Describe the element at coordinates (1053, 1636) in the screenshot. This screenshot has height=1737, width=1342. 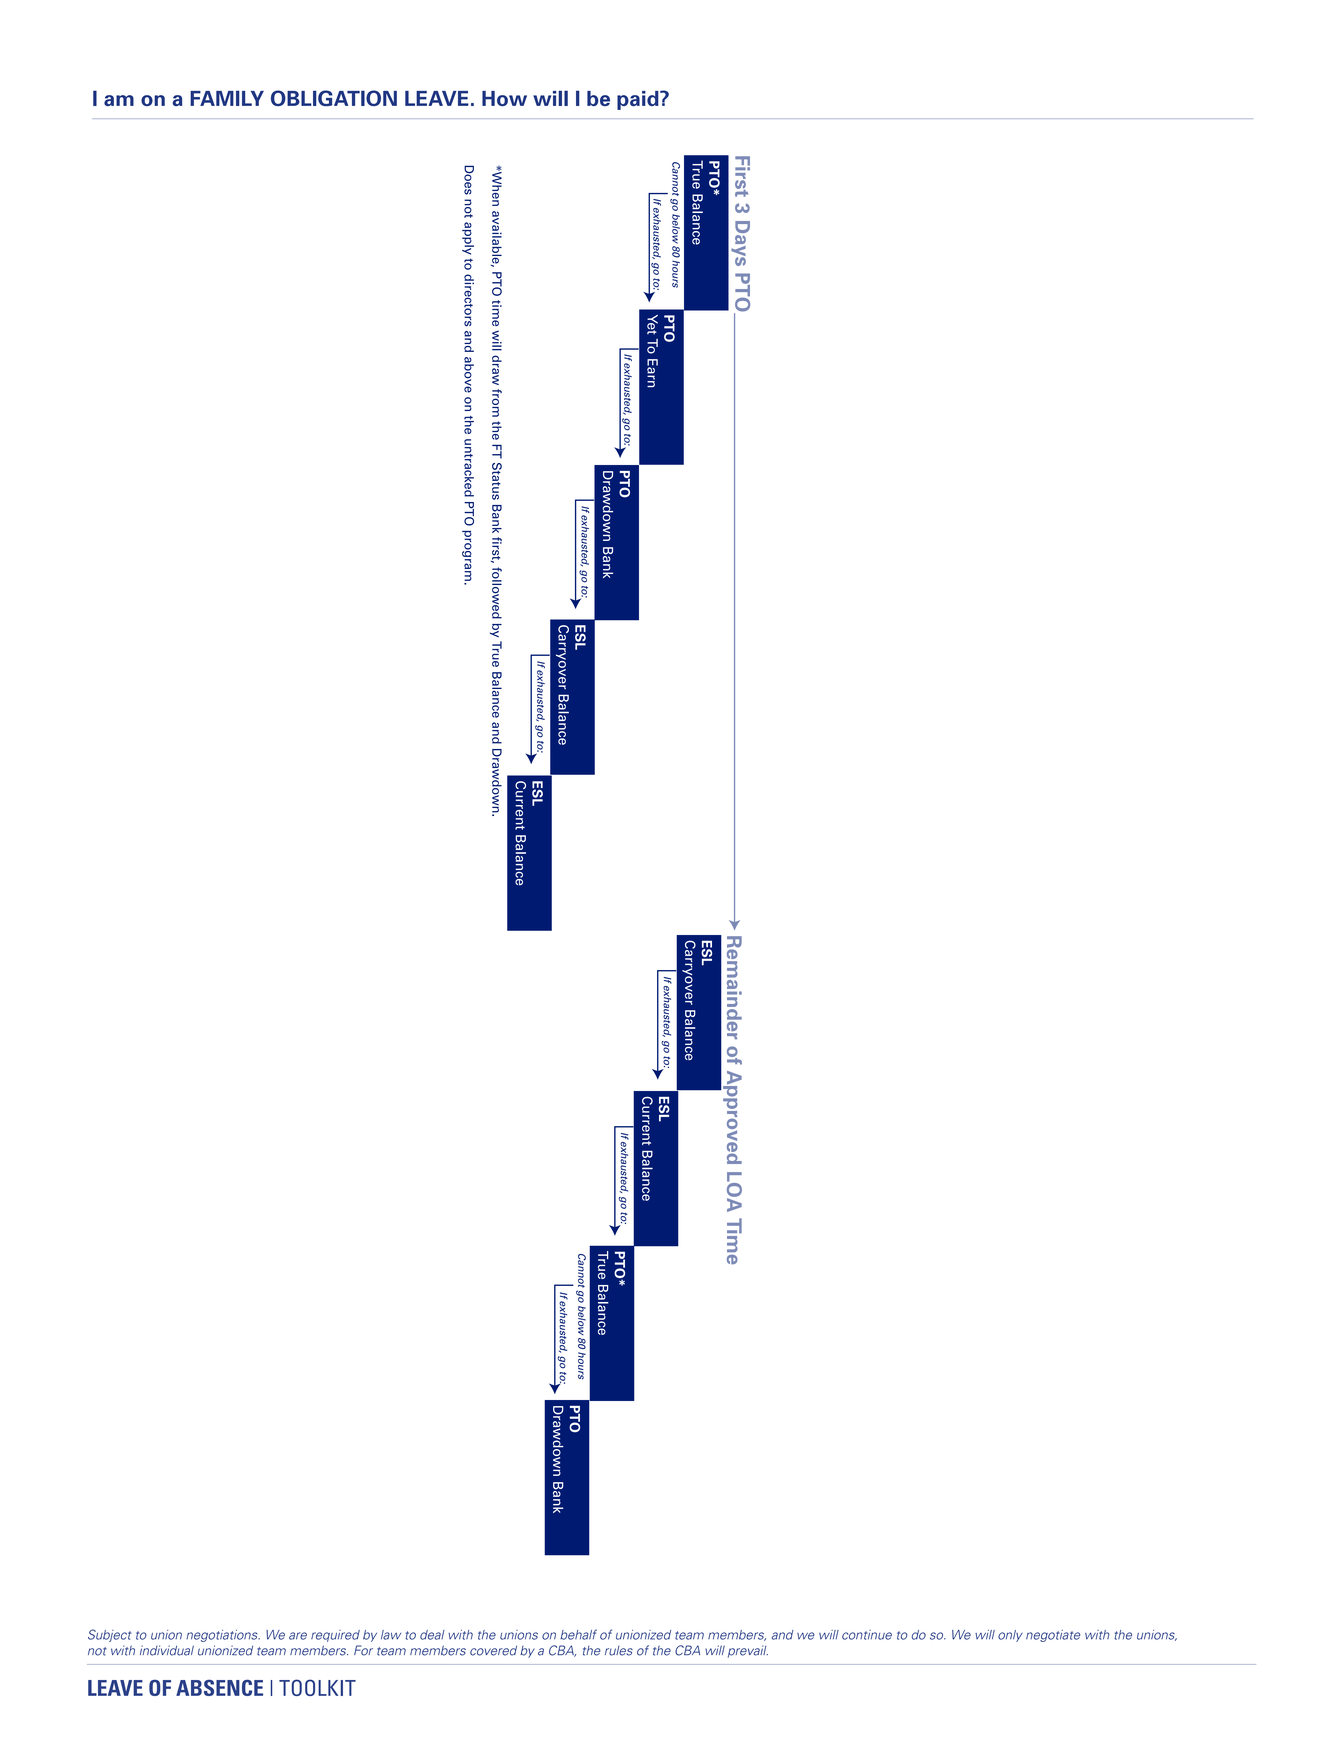
I see `negotiate` at that location.
